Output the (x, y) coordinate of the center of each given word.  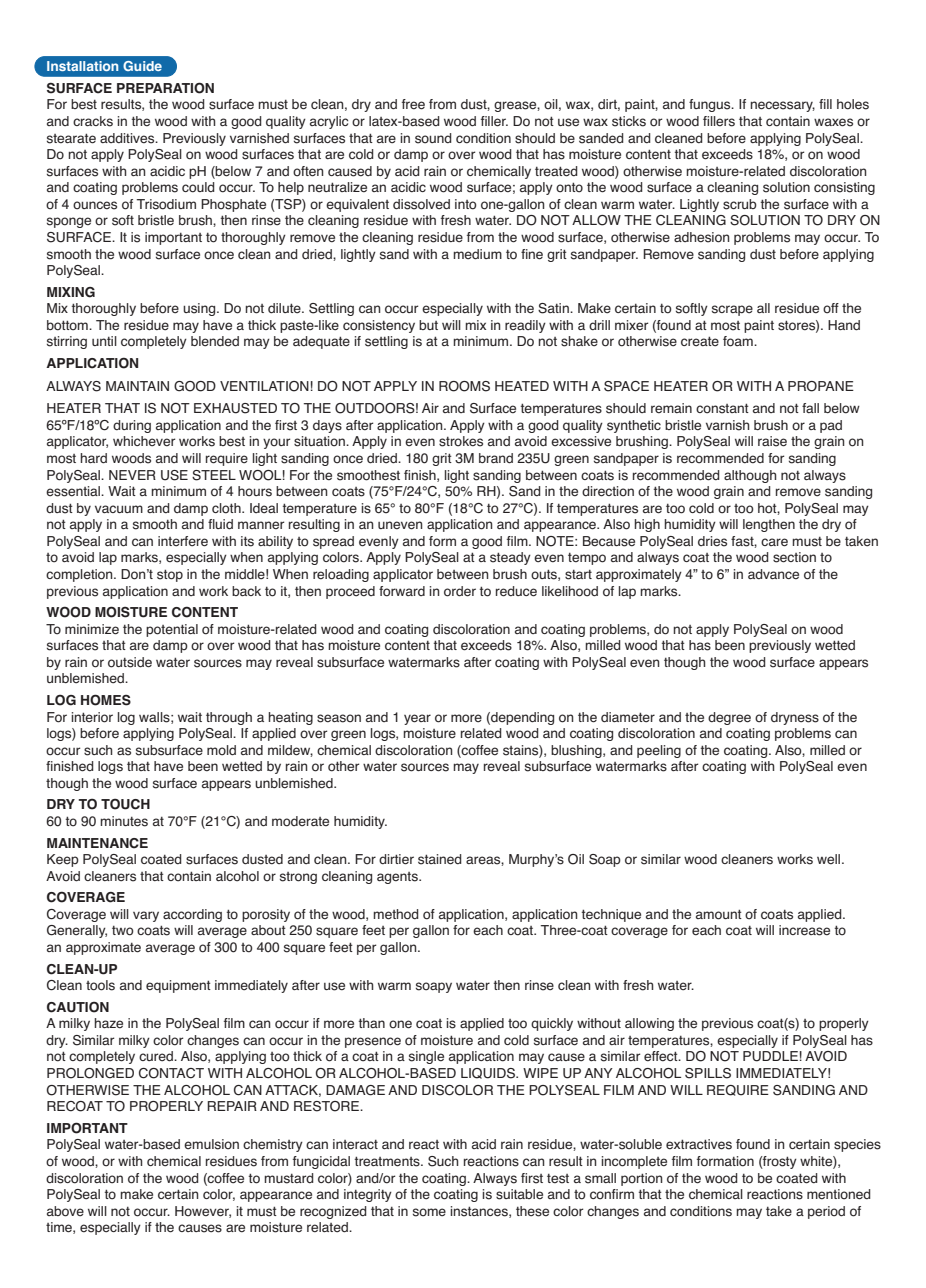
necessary (782, 106)
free (413, 104)
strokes (461, 441)
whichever (144, 441)
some (429, 1212)
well (830, 859)
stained (440, 859)
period (826, 1212)
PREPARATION (165, 88)
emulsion (211, 1144)
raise (772, 441)
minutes (124, 821)
